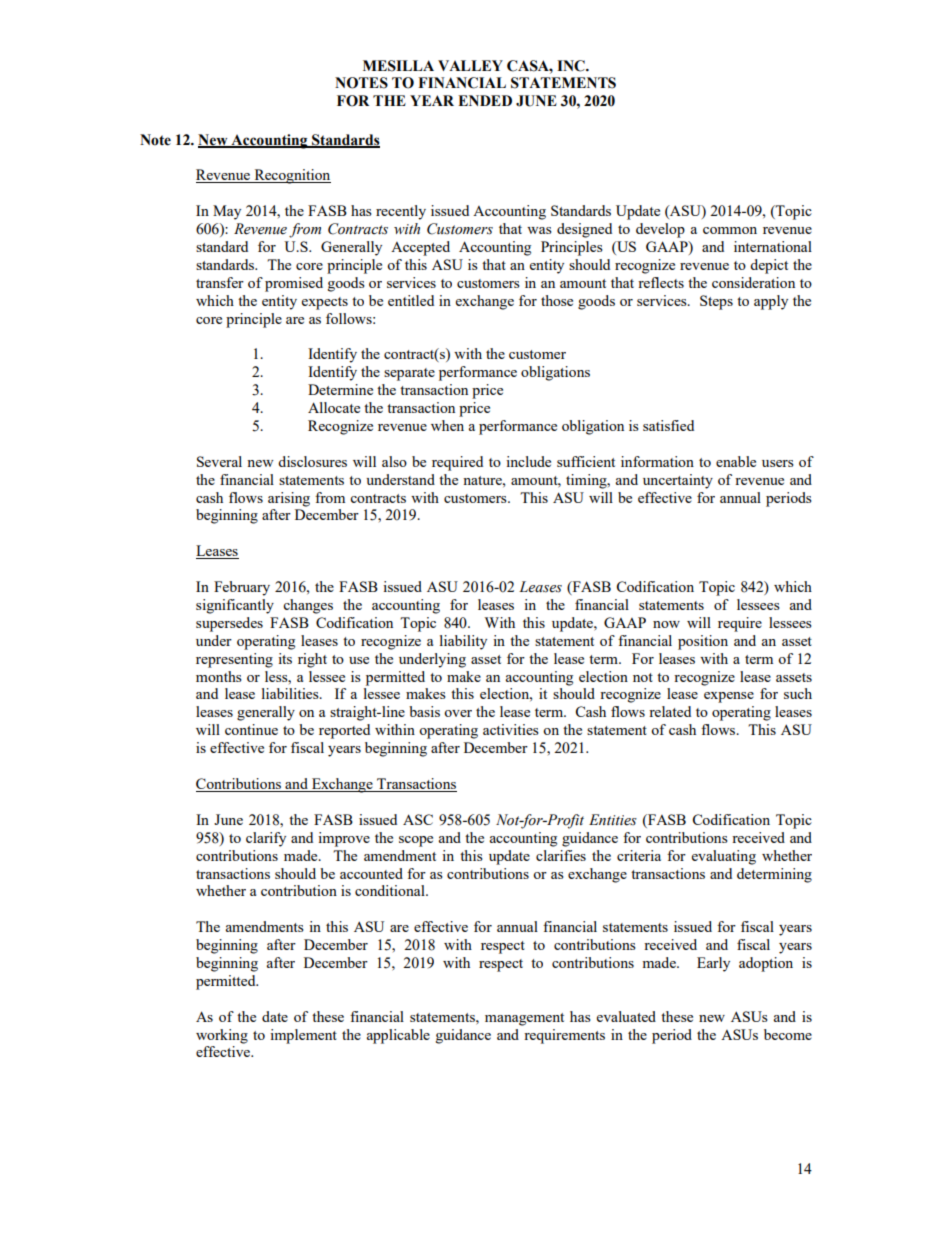 The width and height of the screenshot is (952, 1233). Describe the element at coordinates (334, 407) in the screenshot. I see `Allocate` at that location.
